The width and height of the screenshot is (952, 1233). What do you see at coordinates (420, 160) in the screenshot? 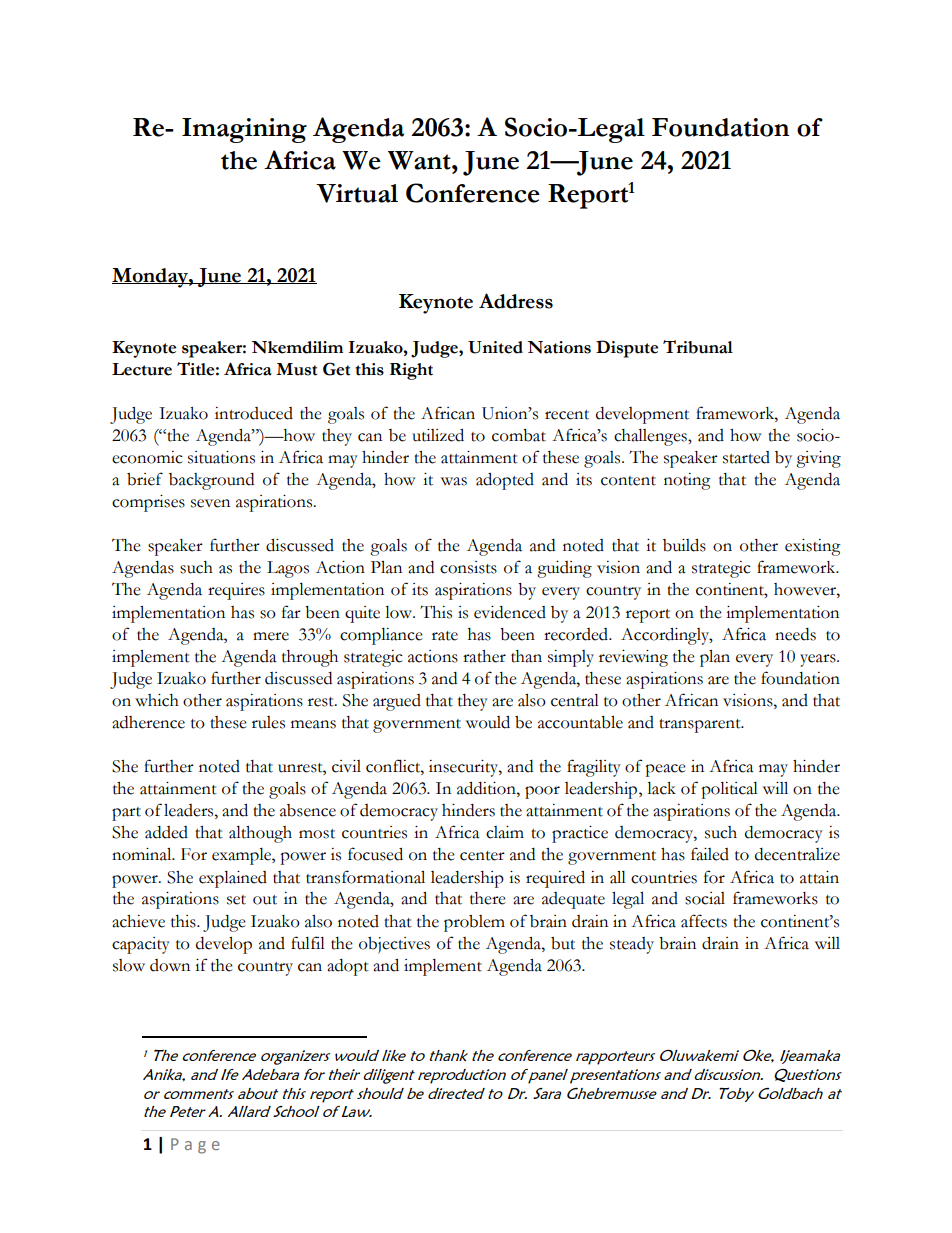
I see `Want` at bounding box center [420, 160].
